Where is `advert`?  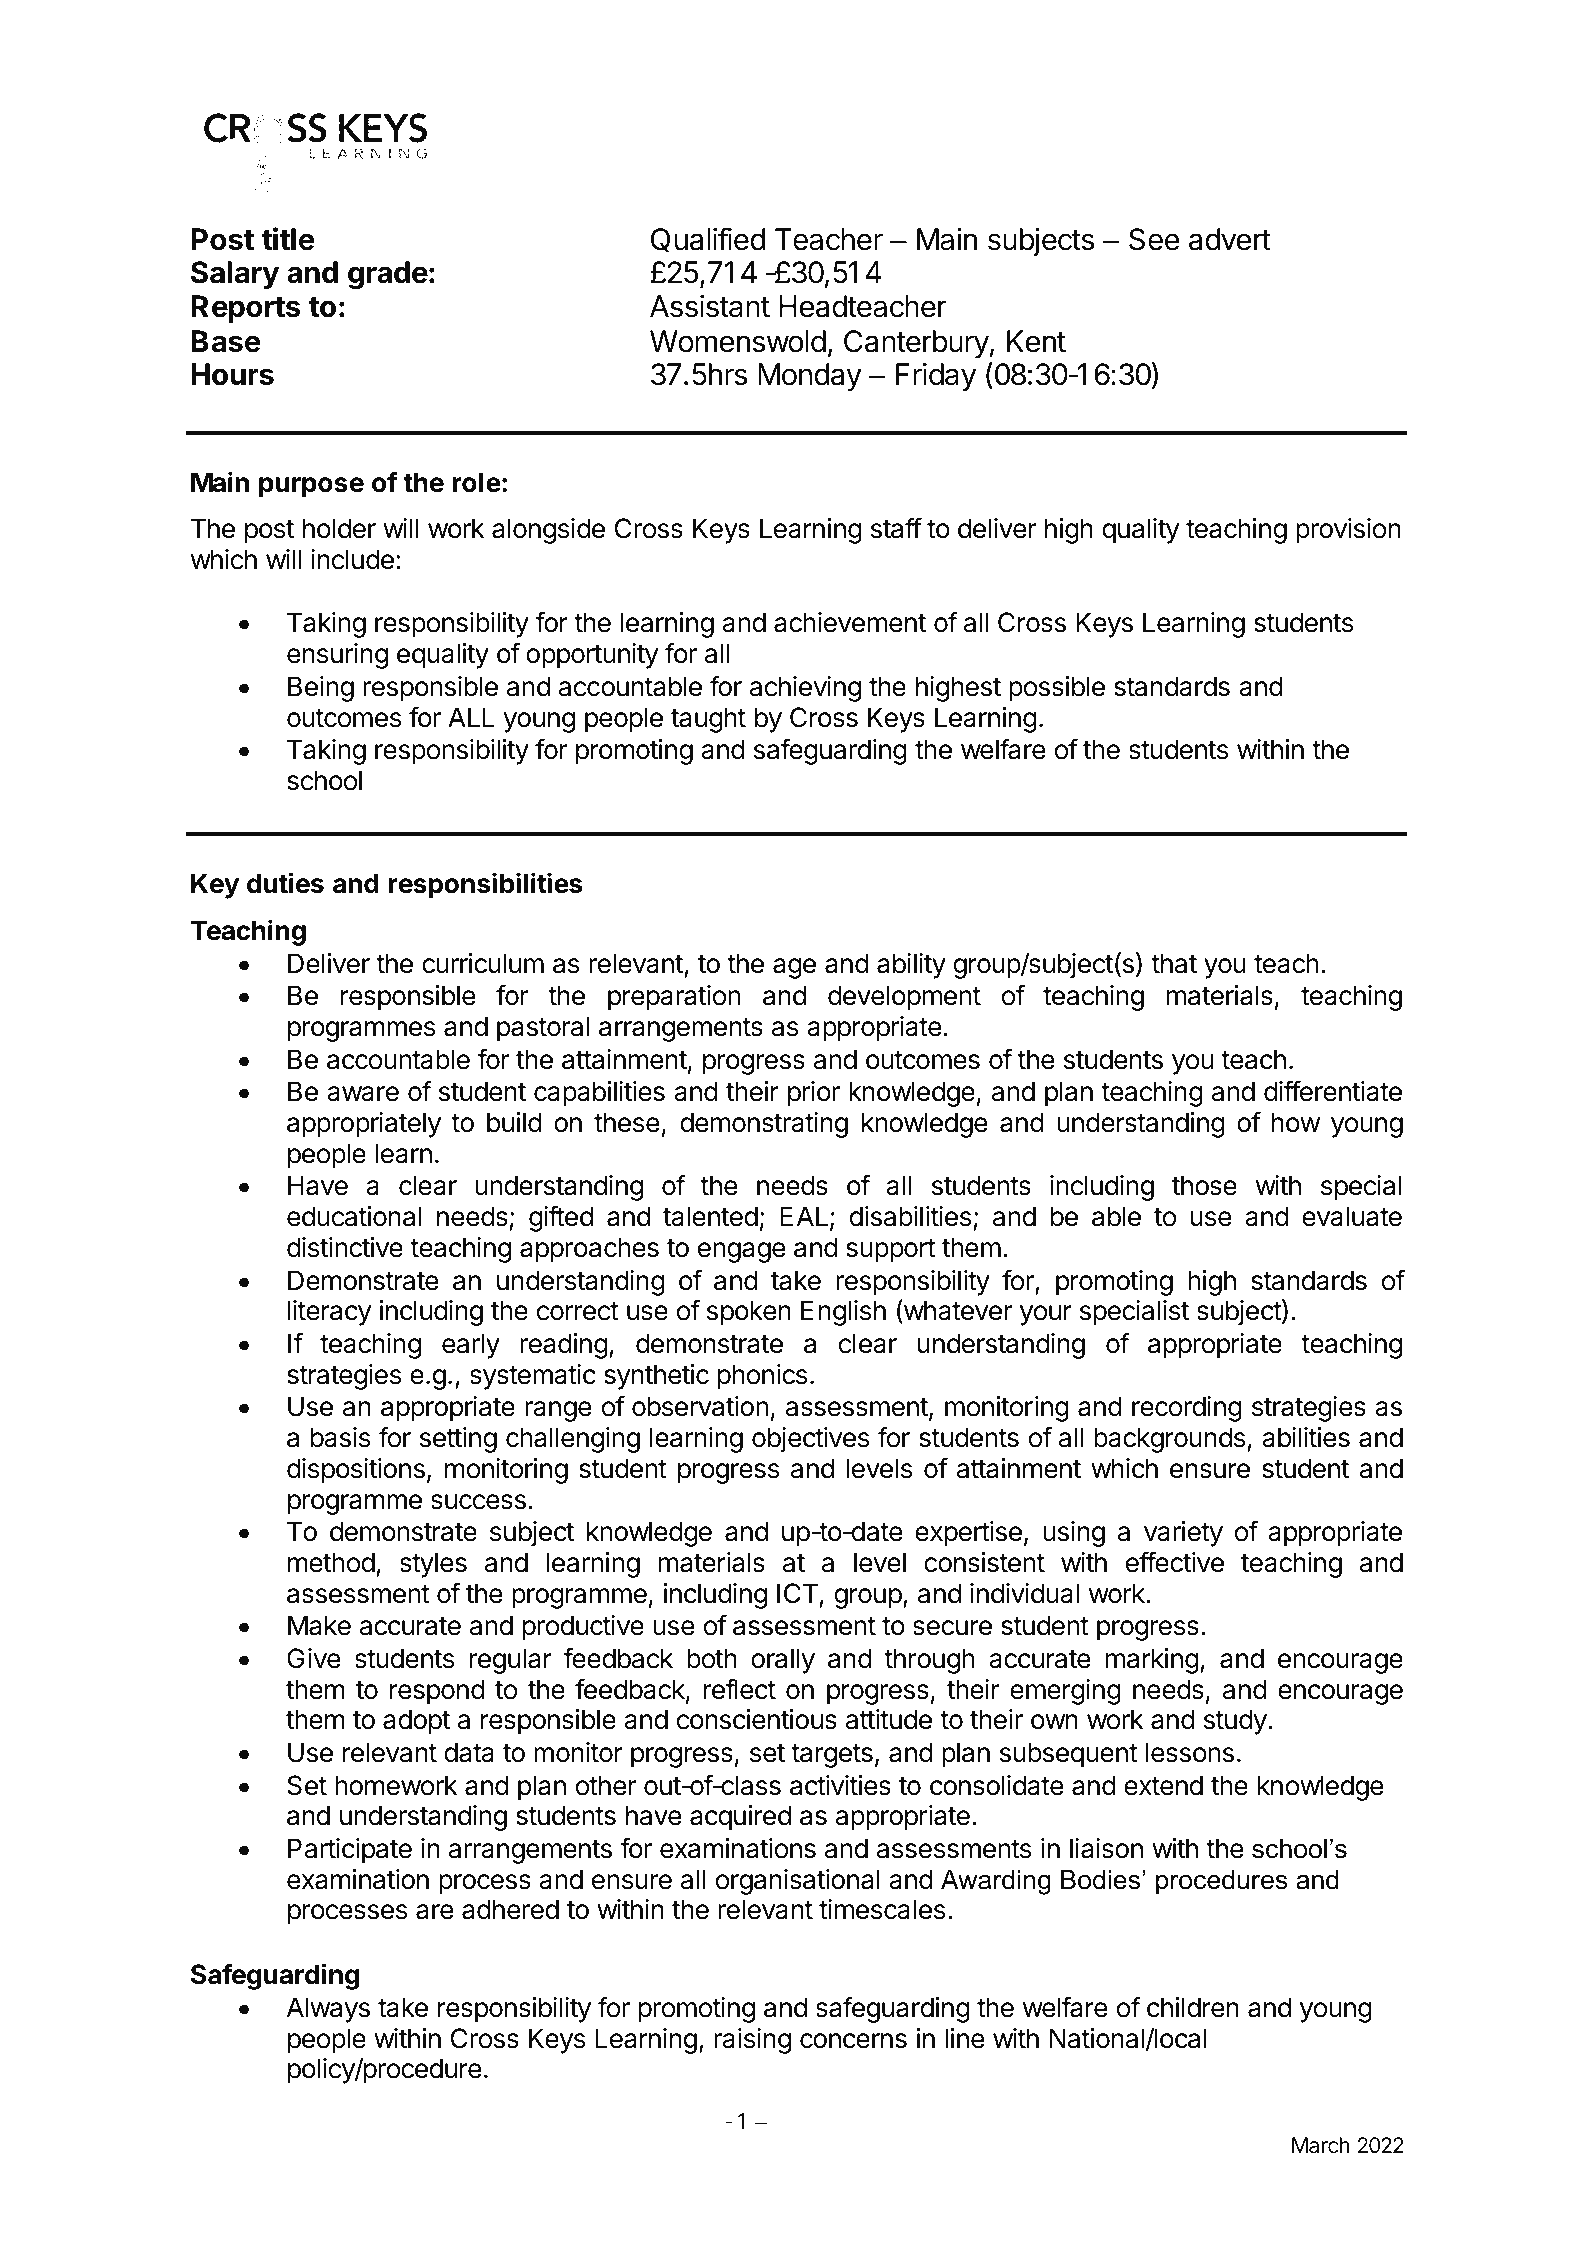 advert is located at coordinates (1230, 239).
